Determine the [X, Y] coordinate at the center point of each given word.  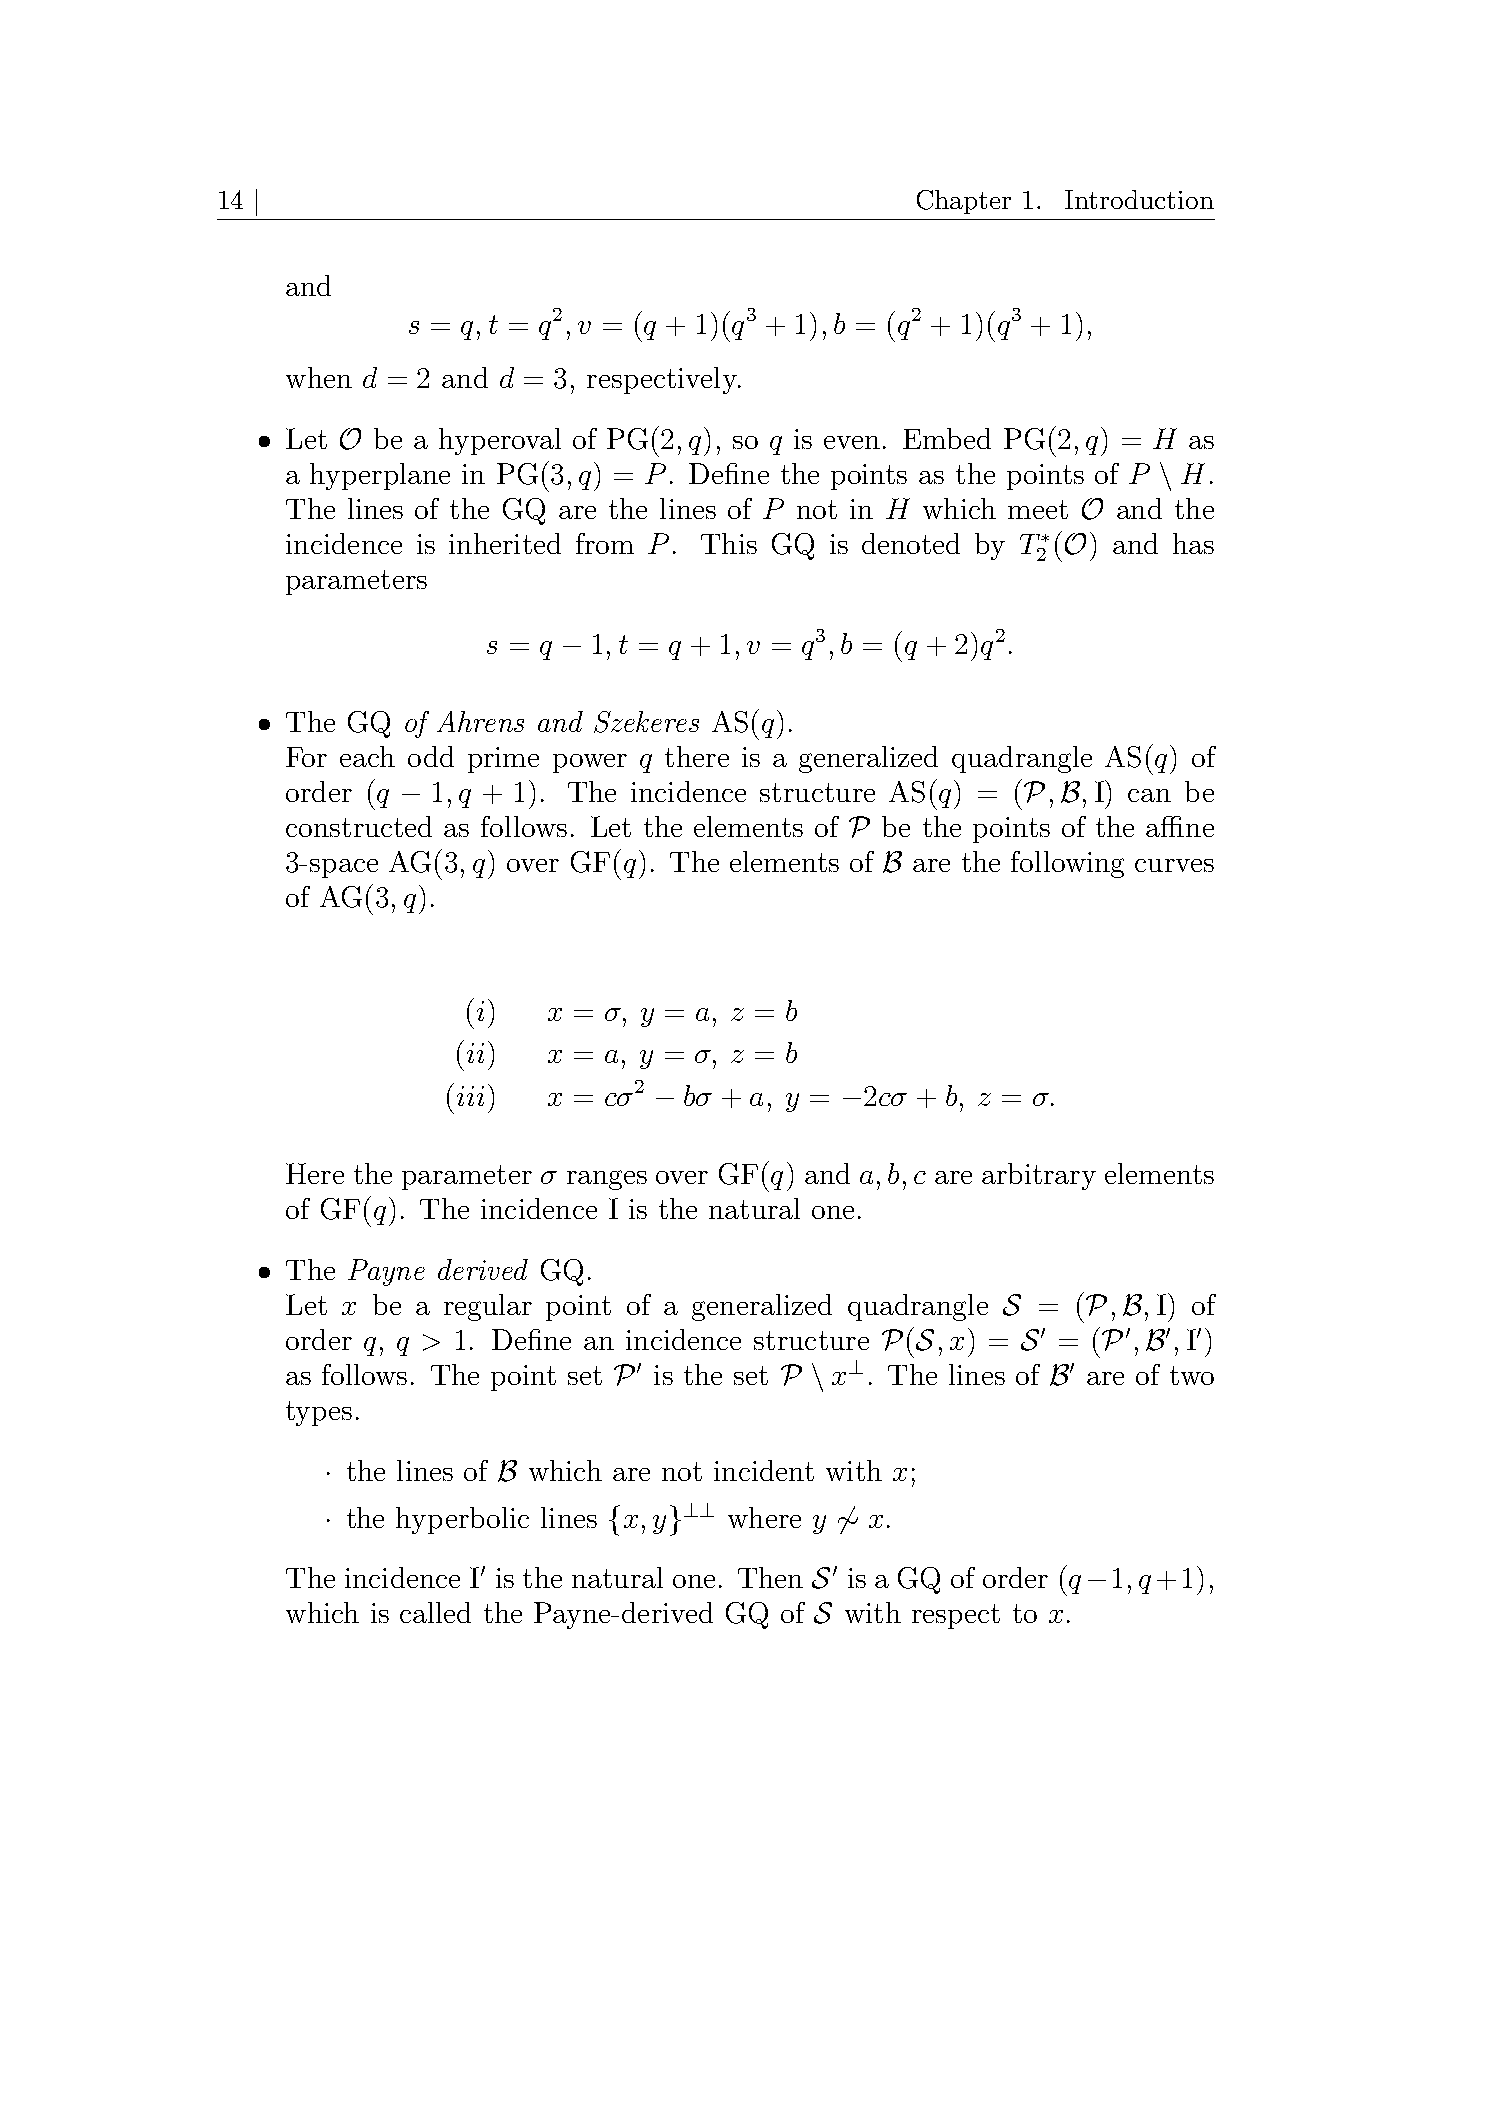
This [729, 543]
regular [488, 1307]
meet [1038, 509]
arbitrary [1039, 1176]
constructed [359, 826]
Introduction [1139, 199]
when [319, 377]
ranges [607, 1180]
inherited [505, 543]
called [435, 1612]
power [590, 763]
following [1067, 864]
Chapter [964, 202]
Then [770, 1577]
